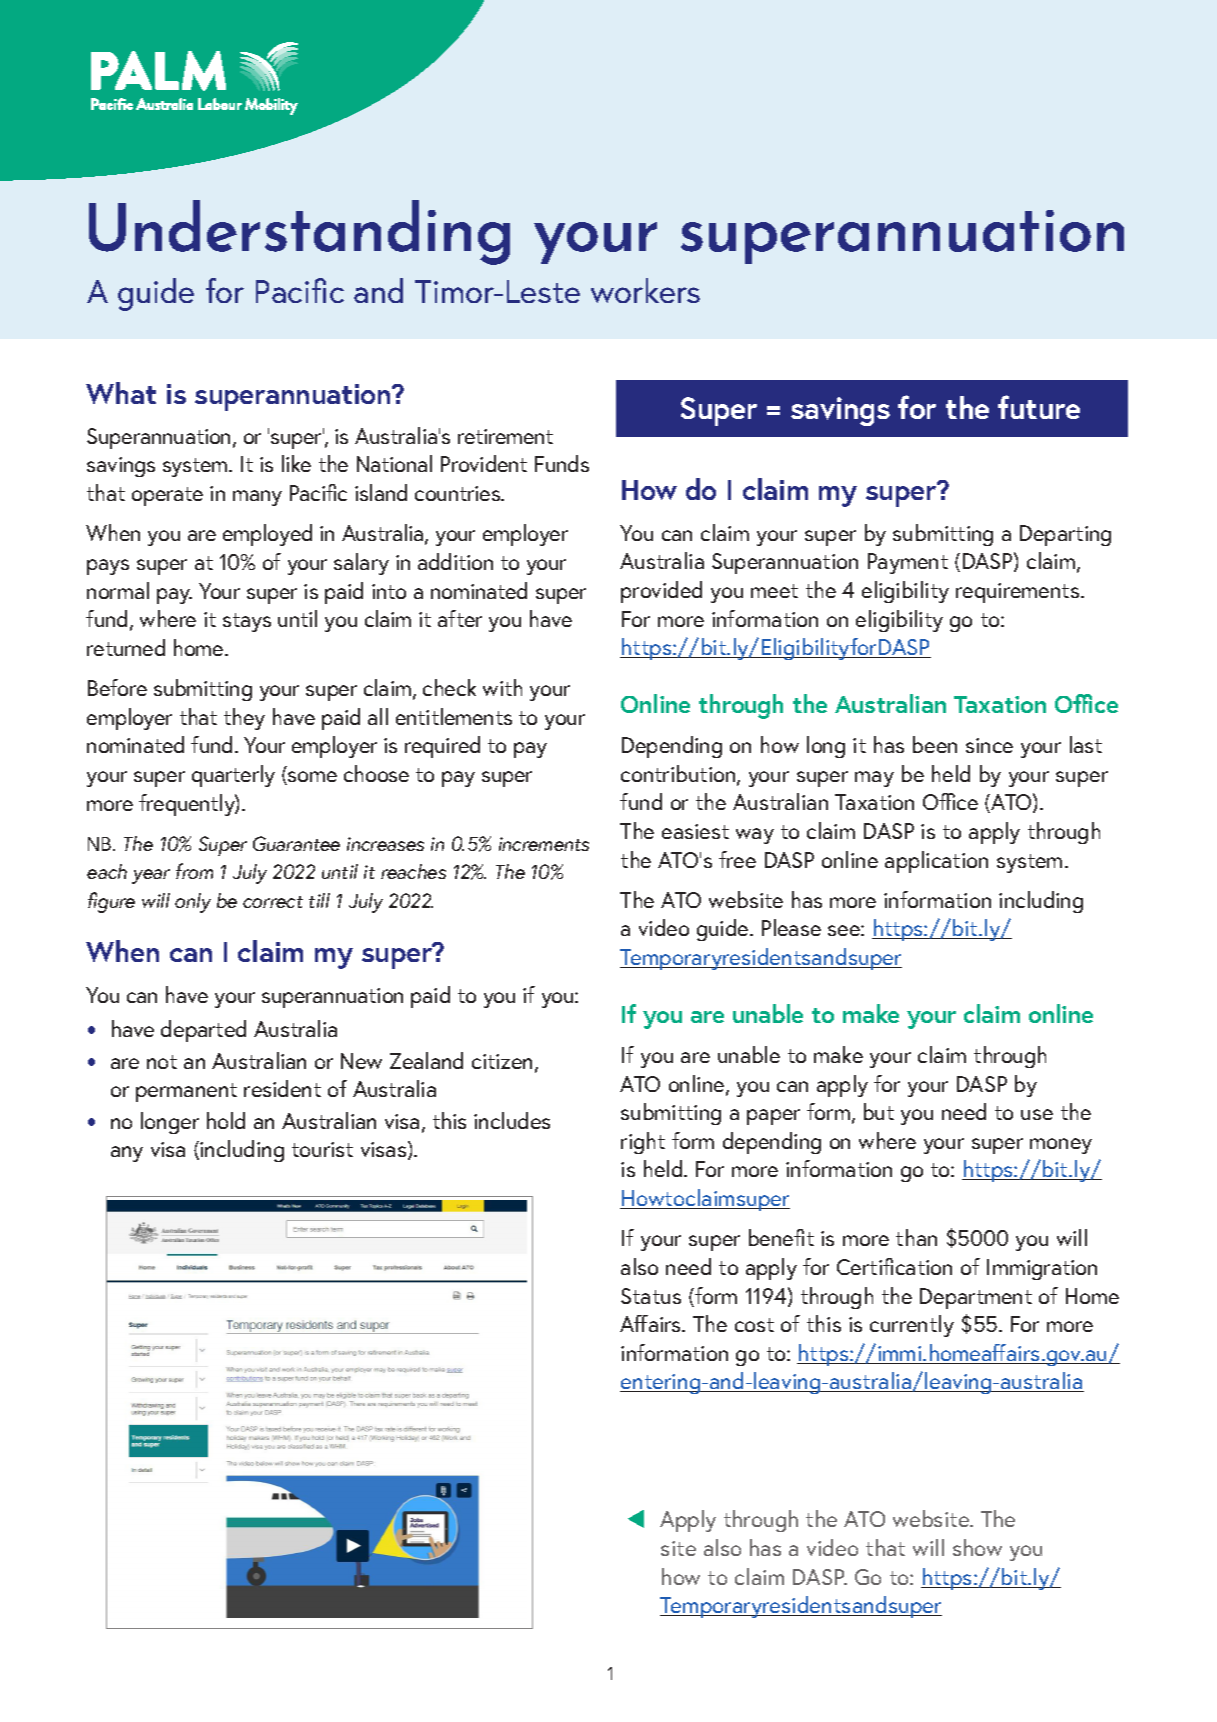 The image size is (1217, 1722). Describe the element at coordinates (645, 290) in the screenshot. I see `workers` at that location.
